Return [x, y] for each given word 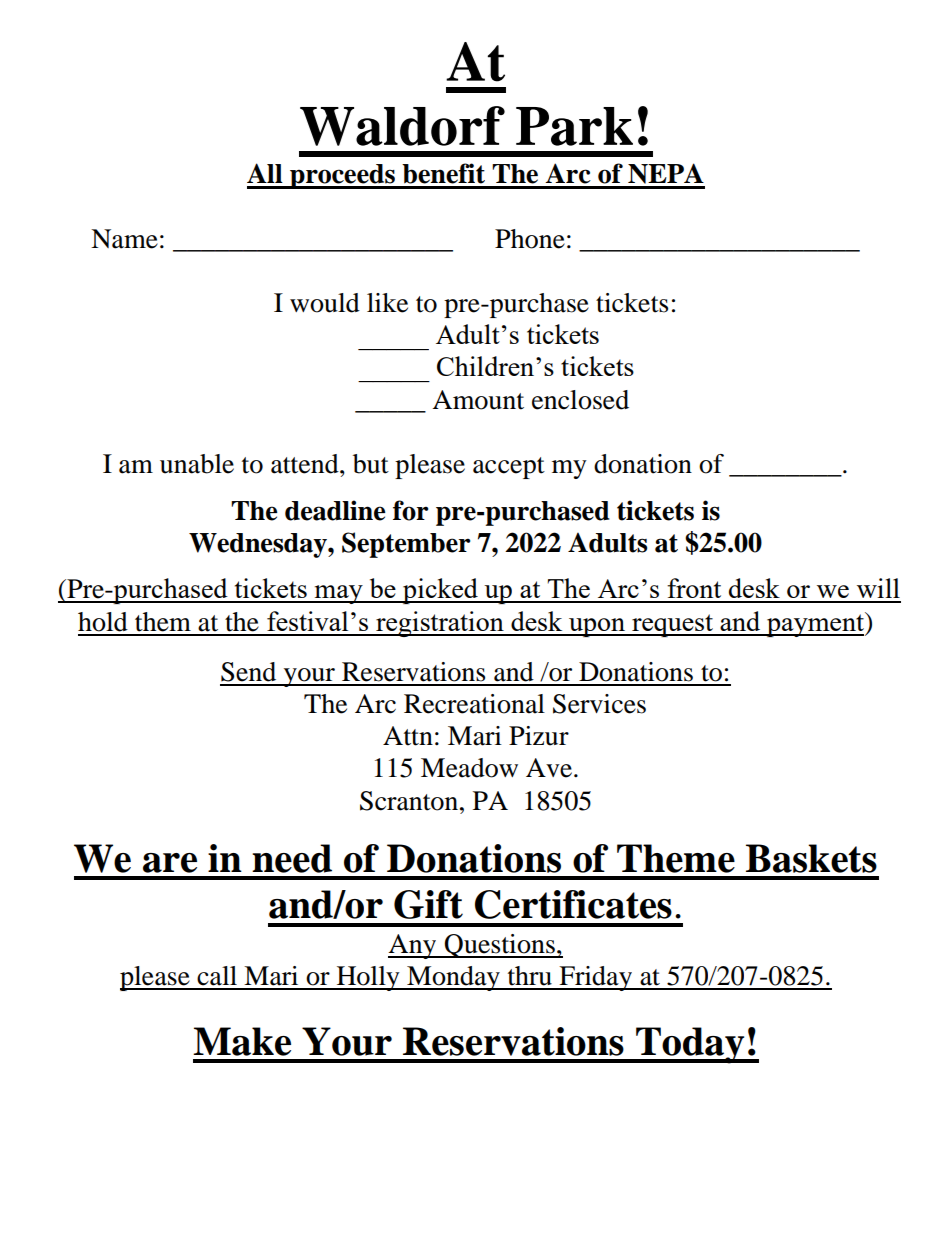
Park [574, 126]
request [672, 625]
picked [440, 591]
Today [690, 1045]
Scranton [410, 801]
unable [197, 464]
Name [124, 239]
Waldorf [402, 126]
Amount [478, 400]
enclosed [580, 400]
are [170, 863]
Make [242, 1041]
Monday [453, 978]
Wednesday [259, 545]
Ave [549, 768]
